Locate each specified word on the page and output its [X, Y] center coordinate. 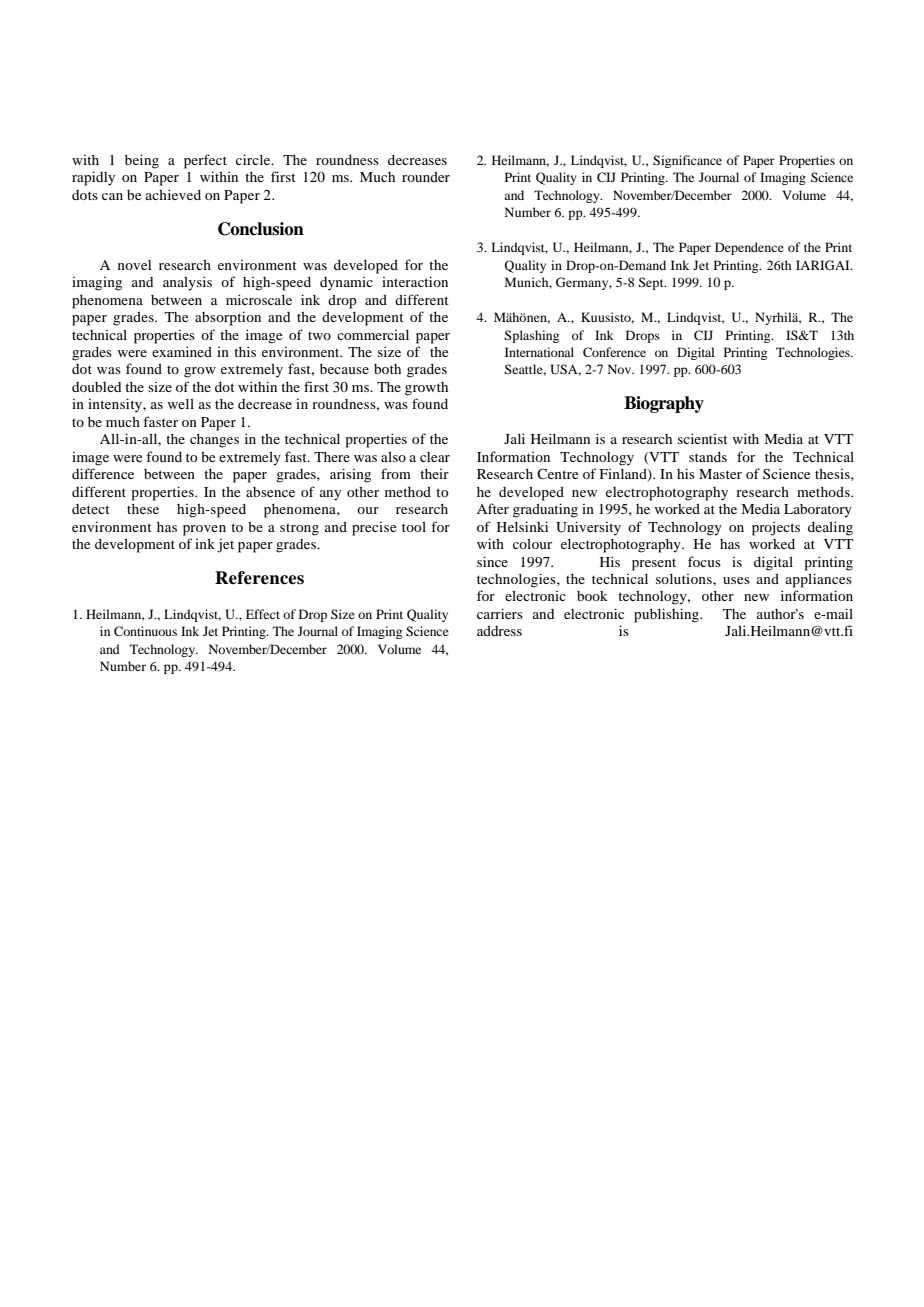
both [387, 369]
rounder [426, 177]
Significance [687, 161]
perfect [205, 161]
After [493, 508]
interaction [415, 281]
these [143, 509]
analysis [187, 283]
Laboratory [818, 511]
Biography [664, 404]
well [180, 404]
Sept [652, 283]
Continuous [145, 631]
